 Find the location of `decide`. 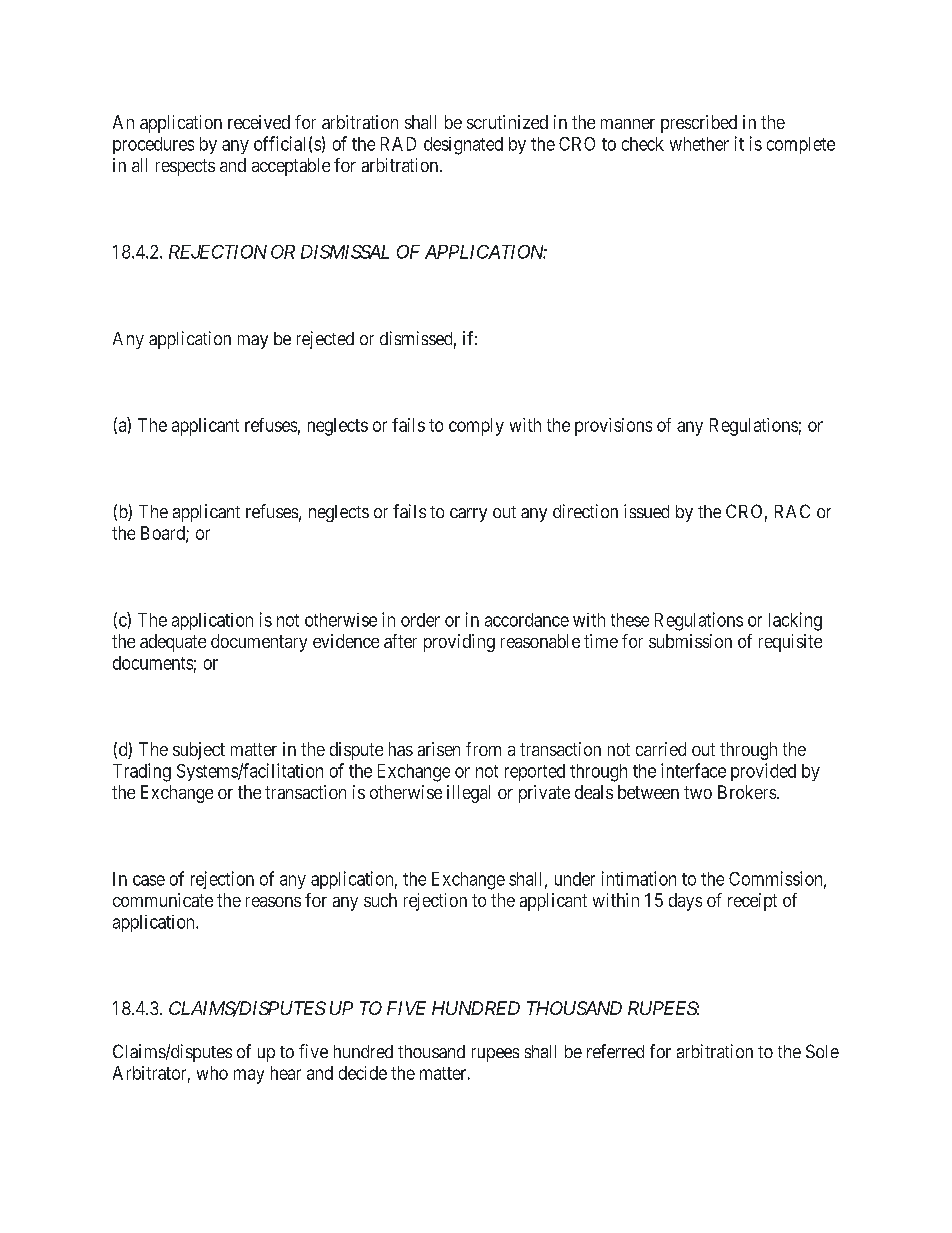

decide is located at coordinates (363, 1073).
